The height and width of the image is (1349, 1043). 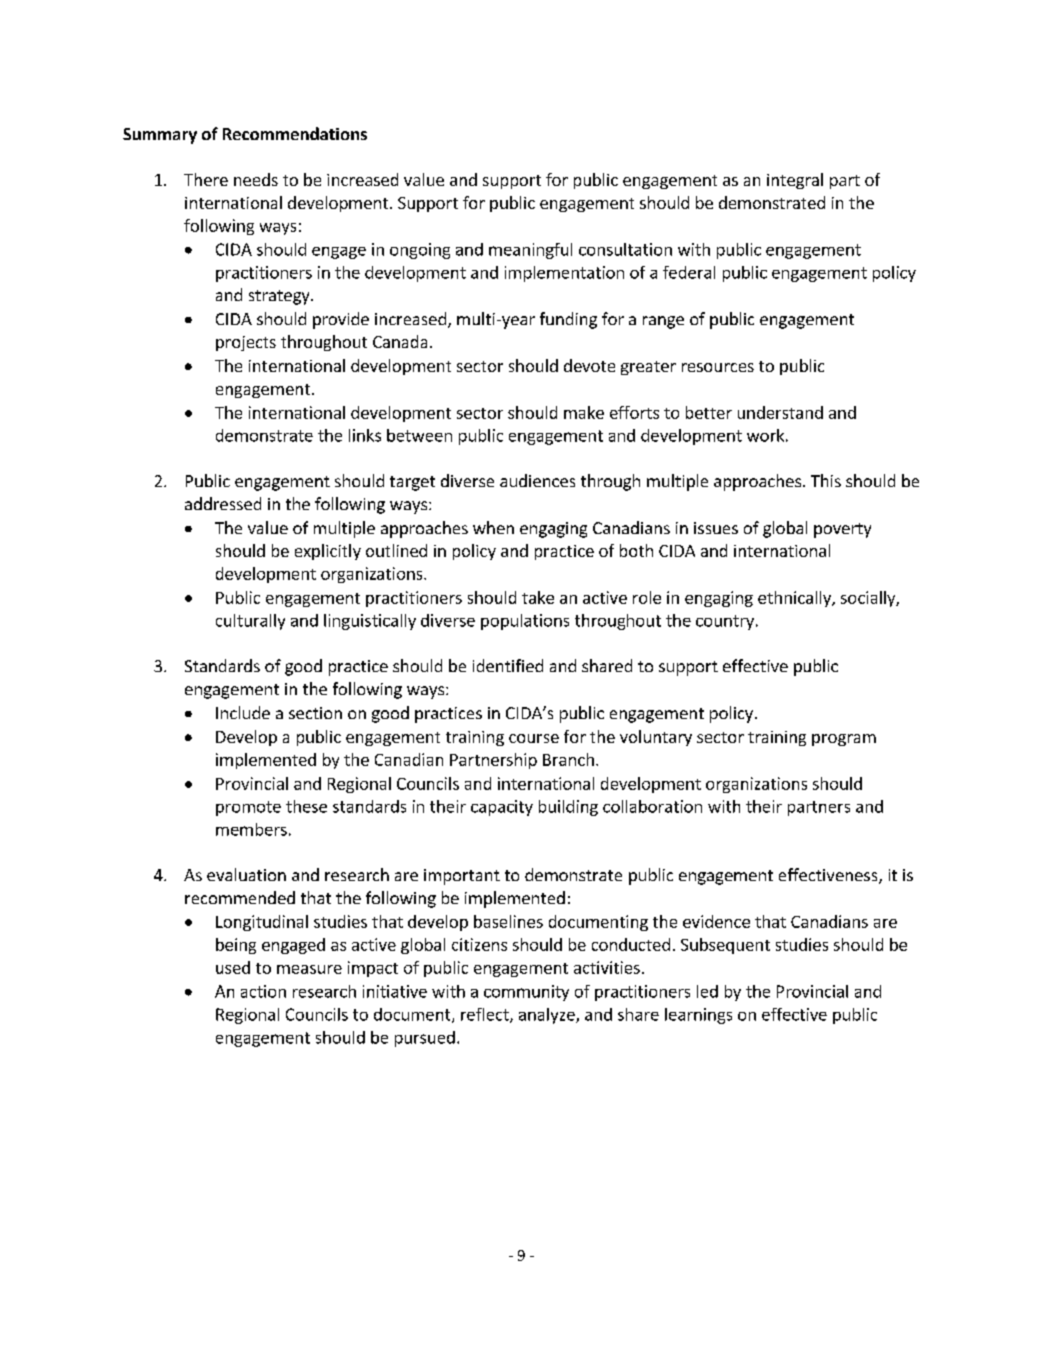 I want to click on Include, so click(x=243, y=712).
